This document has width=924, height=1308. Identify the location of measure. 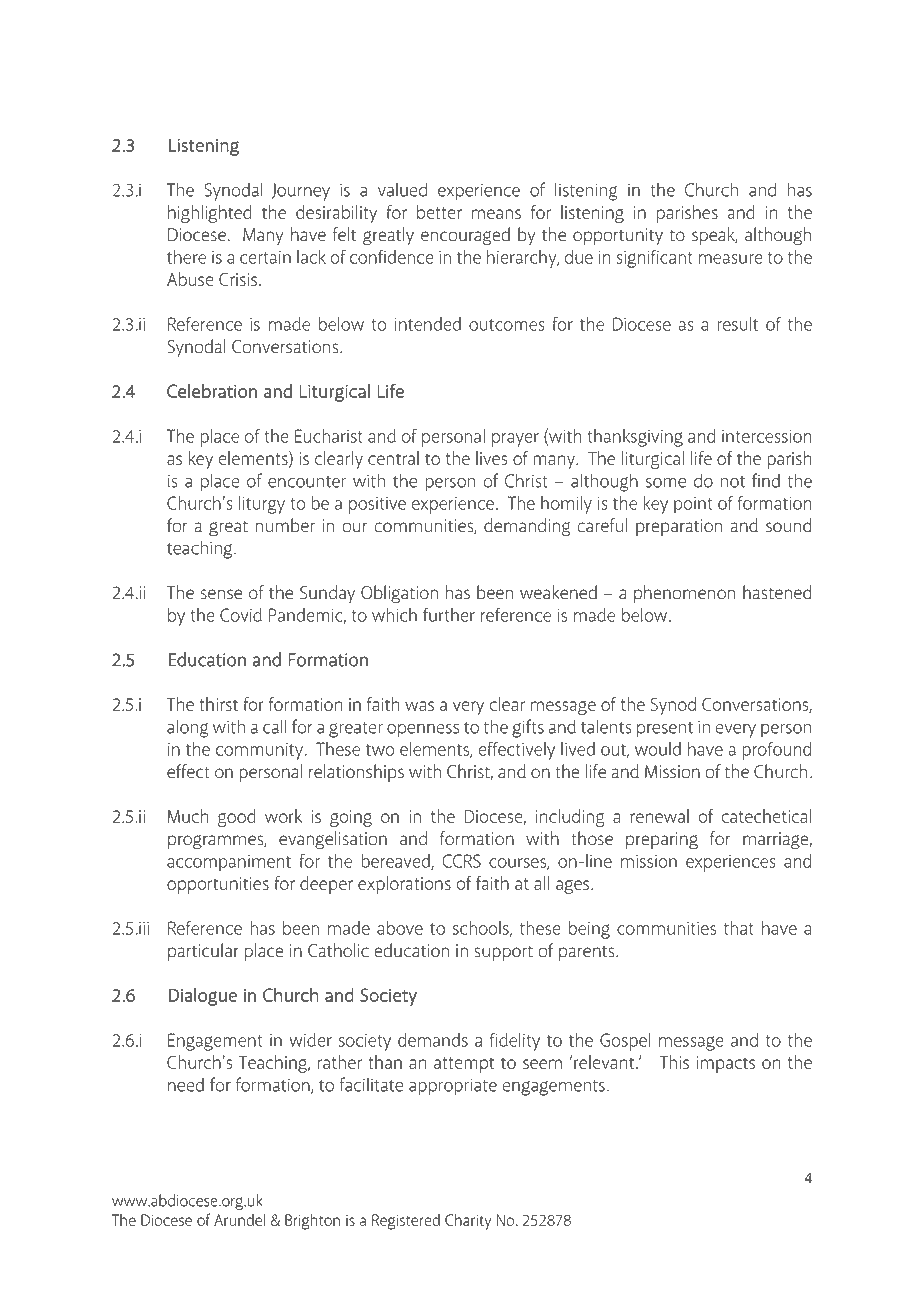
(731, 259).
